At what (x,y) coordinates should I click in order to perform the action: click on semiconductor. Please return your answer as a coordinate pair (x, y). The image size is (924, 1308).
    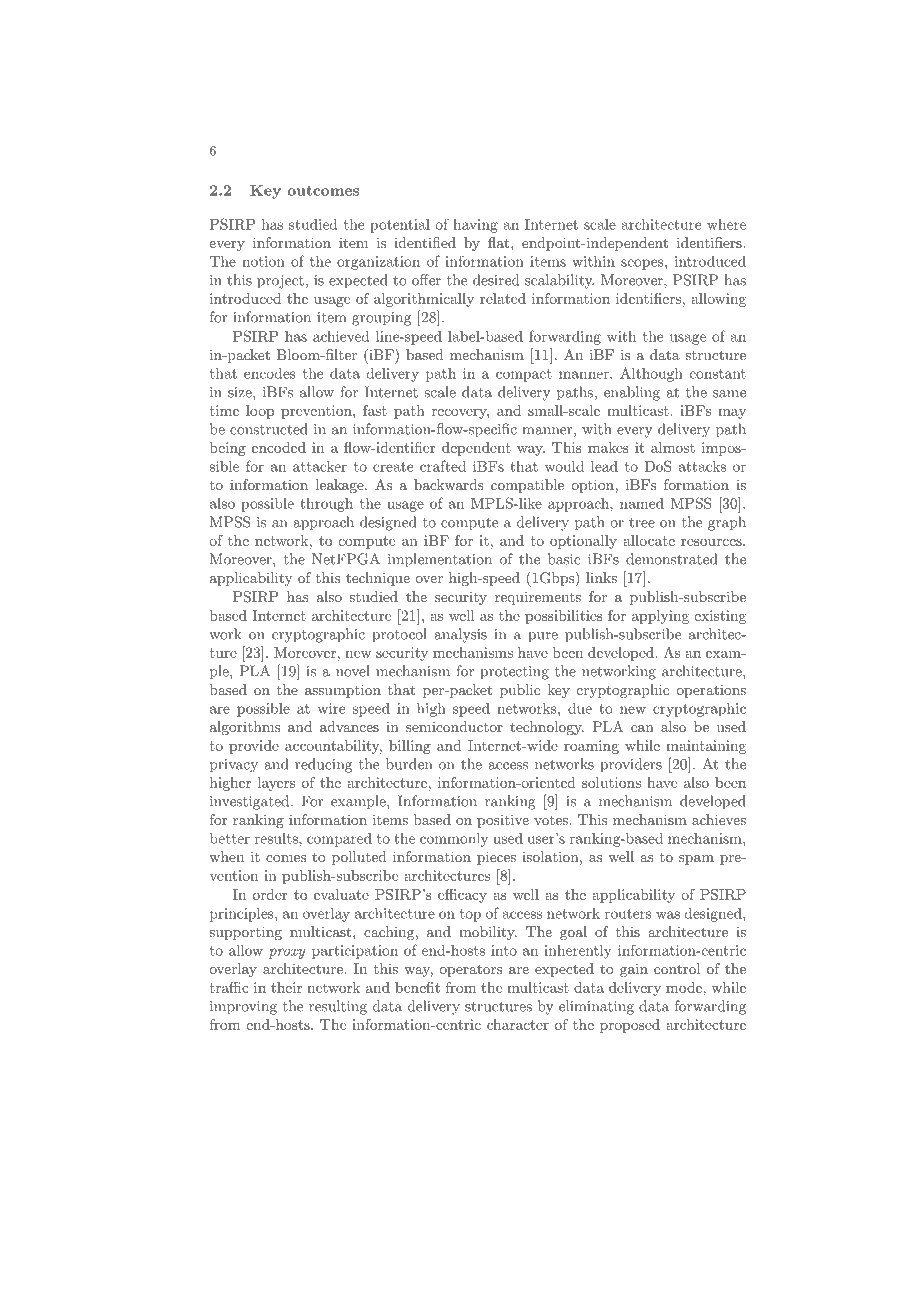
    Looking at the image, I should click on (454, 726).
